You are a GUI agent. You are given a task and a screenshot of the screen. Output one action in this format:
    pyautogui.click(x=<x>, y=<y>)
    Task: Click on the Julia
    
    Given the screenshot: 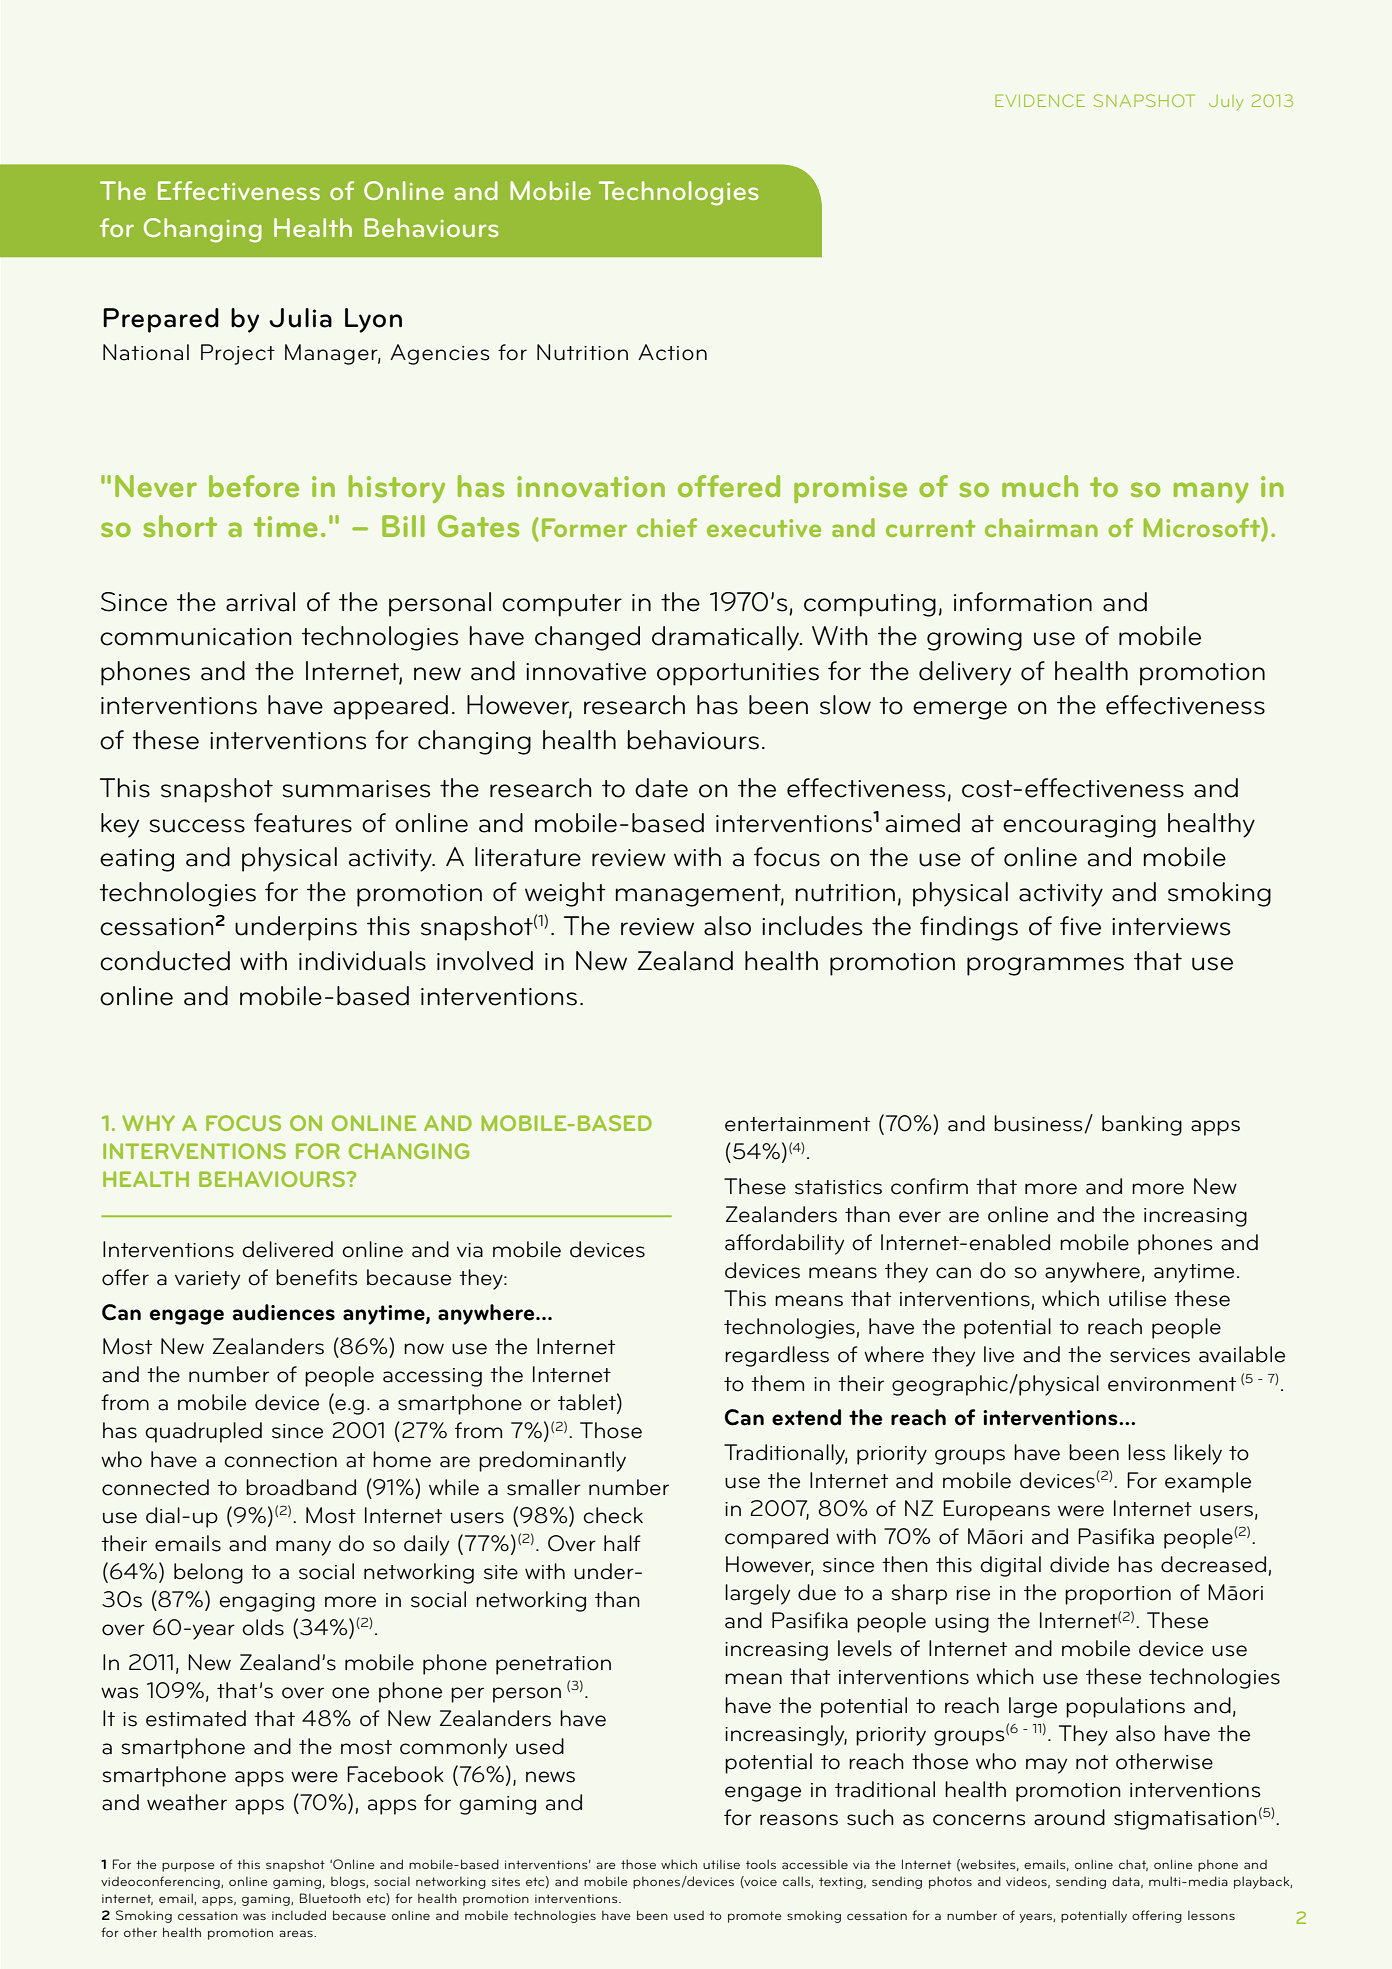 What is the action you would take?
    pyautogui.click(x=300, y=318)
